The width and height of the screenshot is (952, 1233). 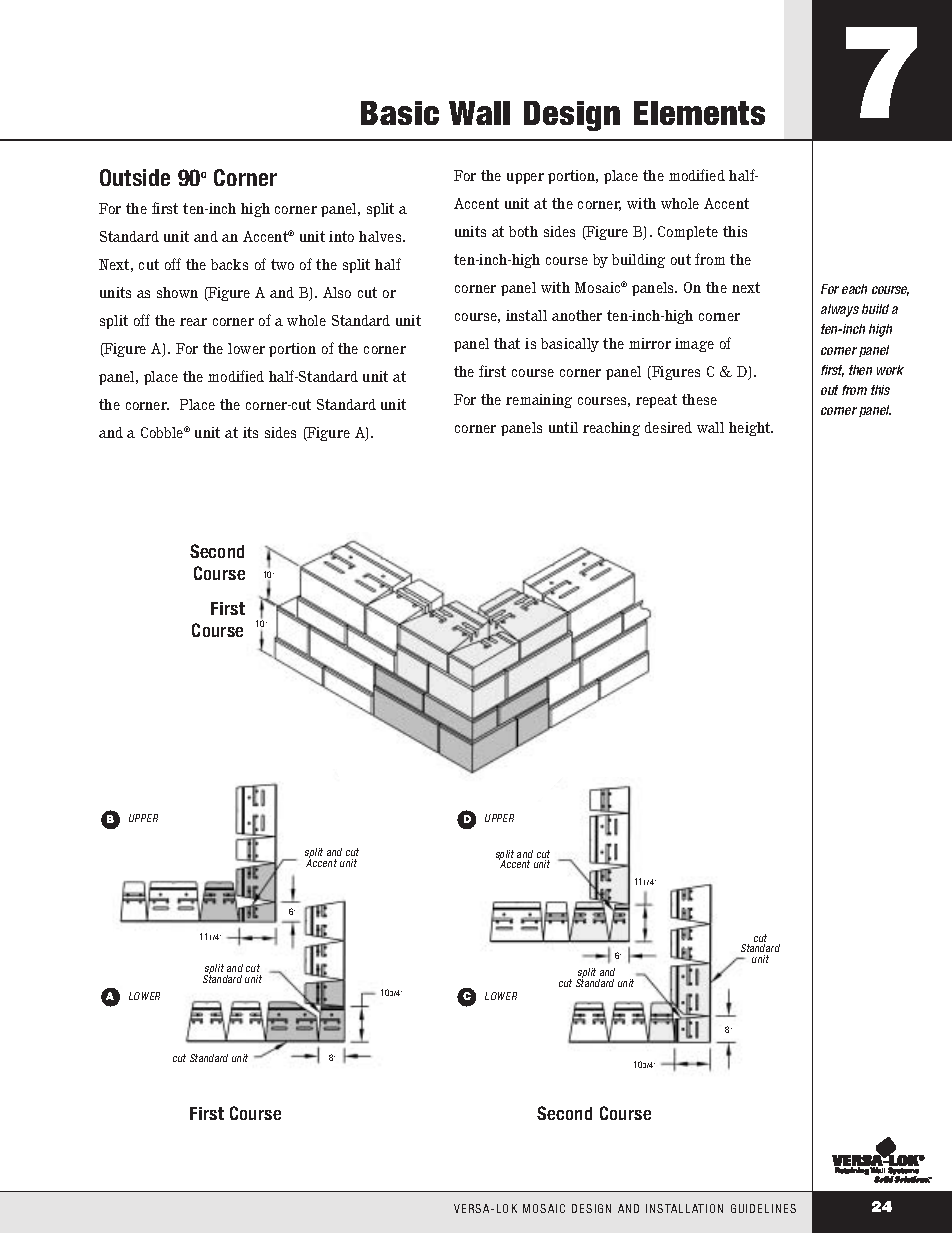 I want to click on then, so click(x=860, y=370).
